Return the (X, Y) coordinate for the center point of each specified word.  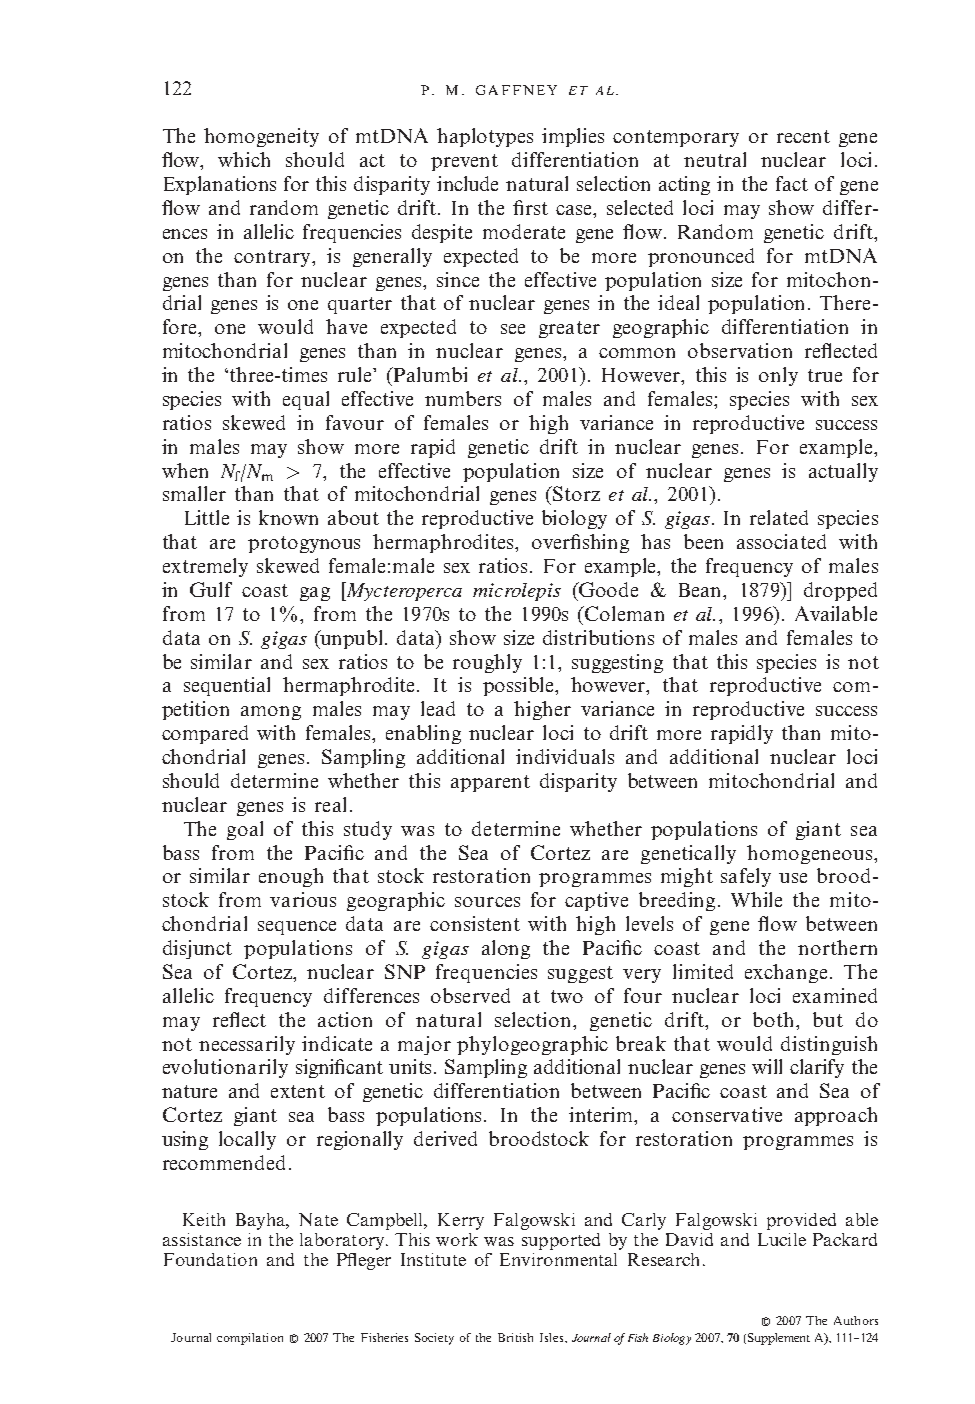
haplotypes (485, 137)
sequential (227, 686)
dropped (840, 591)
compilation (250, 1339)
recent (803, 136)
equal (306, 400)
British (515, 1337)
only (778, 376)
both (775, 1019)
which (244, 159)
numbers (463, 398)
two (567, 996)
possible (520, 686)
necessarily (247, 1045)
